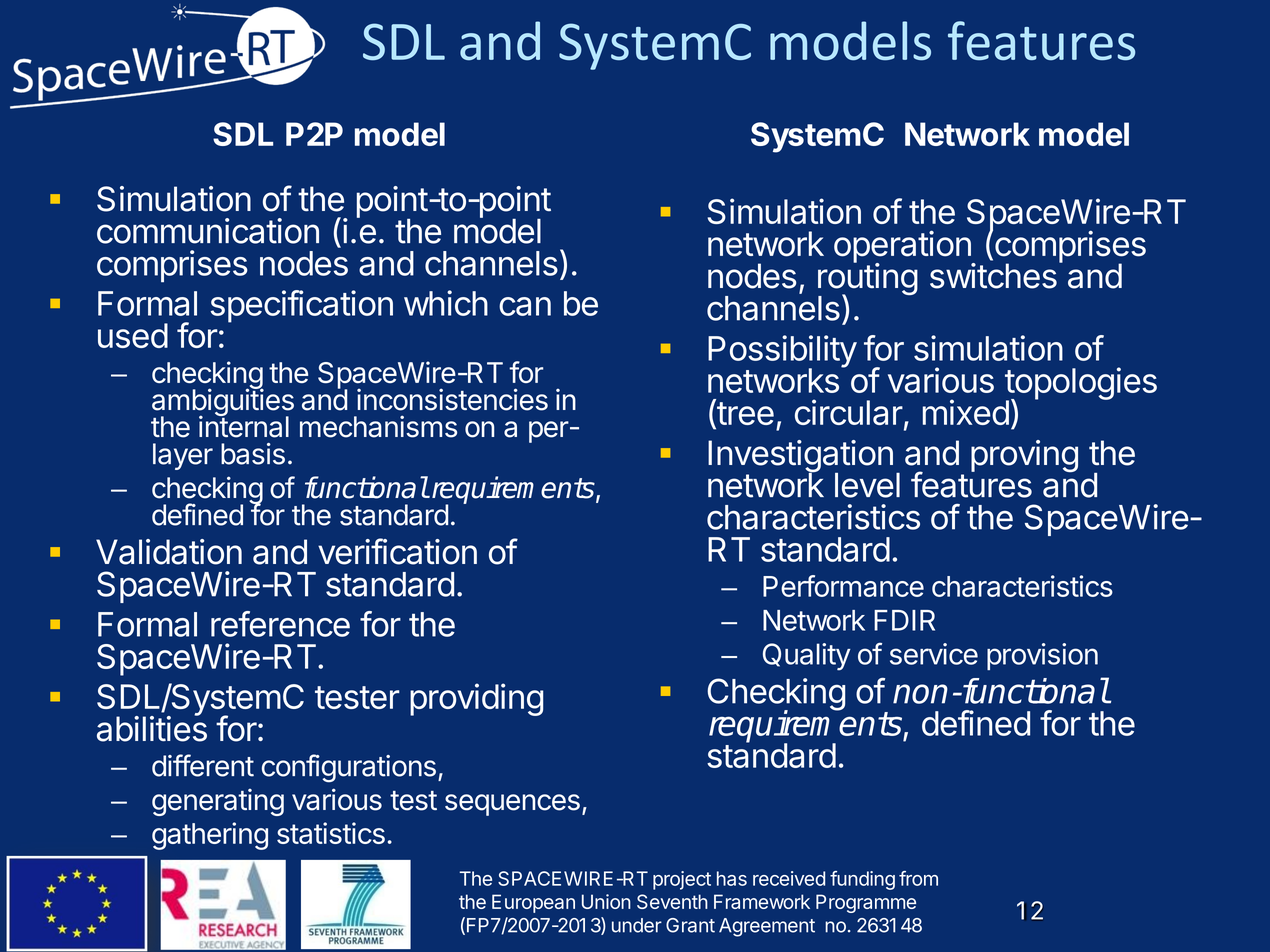 The width and height of the document is (1270, 952). What do you see at coordinates (903, 247) in the document?
I see `operation` at bounding box center [903, 247].
